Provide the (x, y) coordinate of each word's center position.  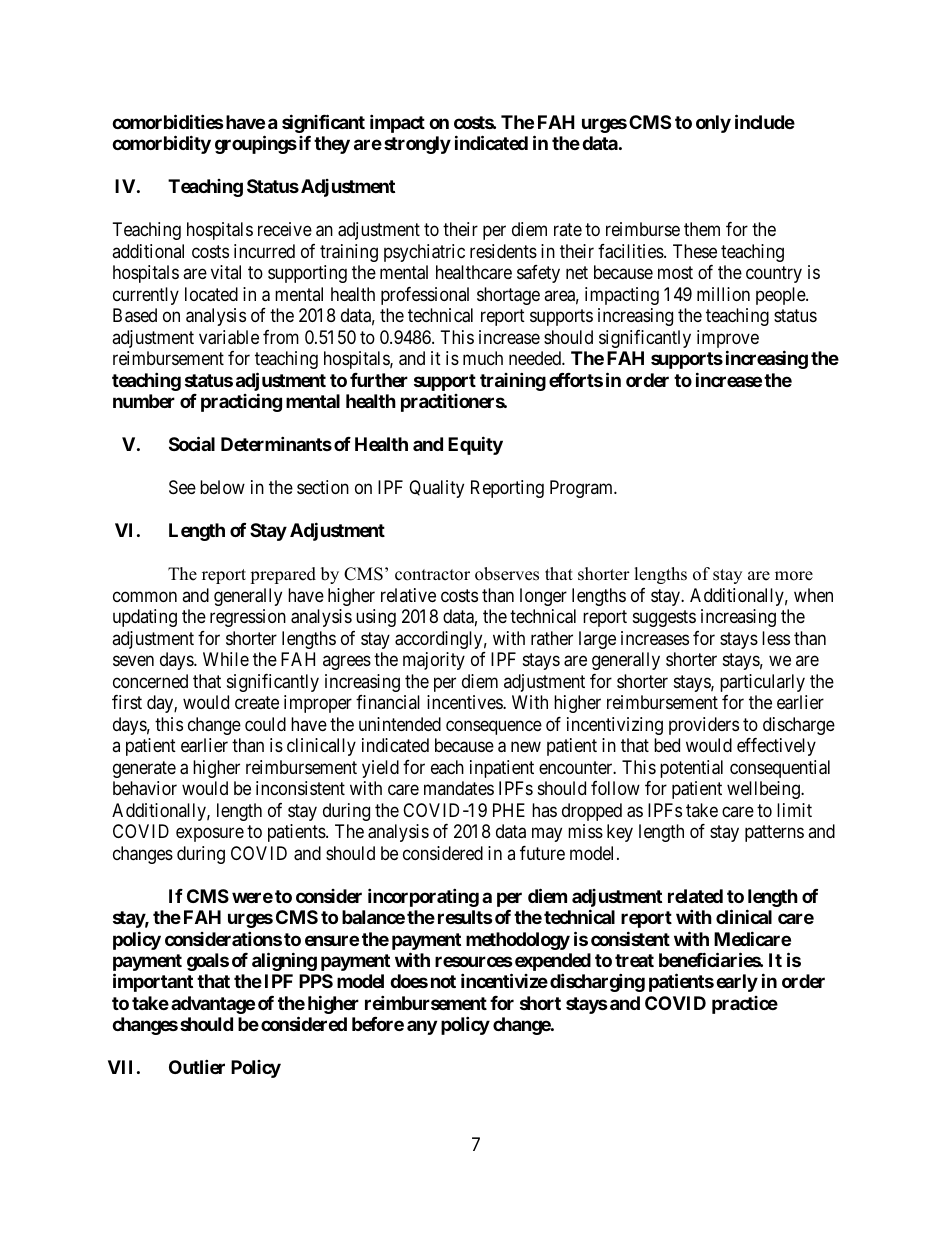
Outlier (197, 1067)
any (422, 1028)
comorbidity (161, 145)
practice (745, 1005)
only (713, 124)
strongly (417, 145)
